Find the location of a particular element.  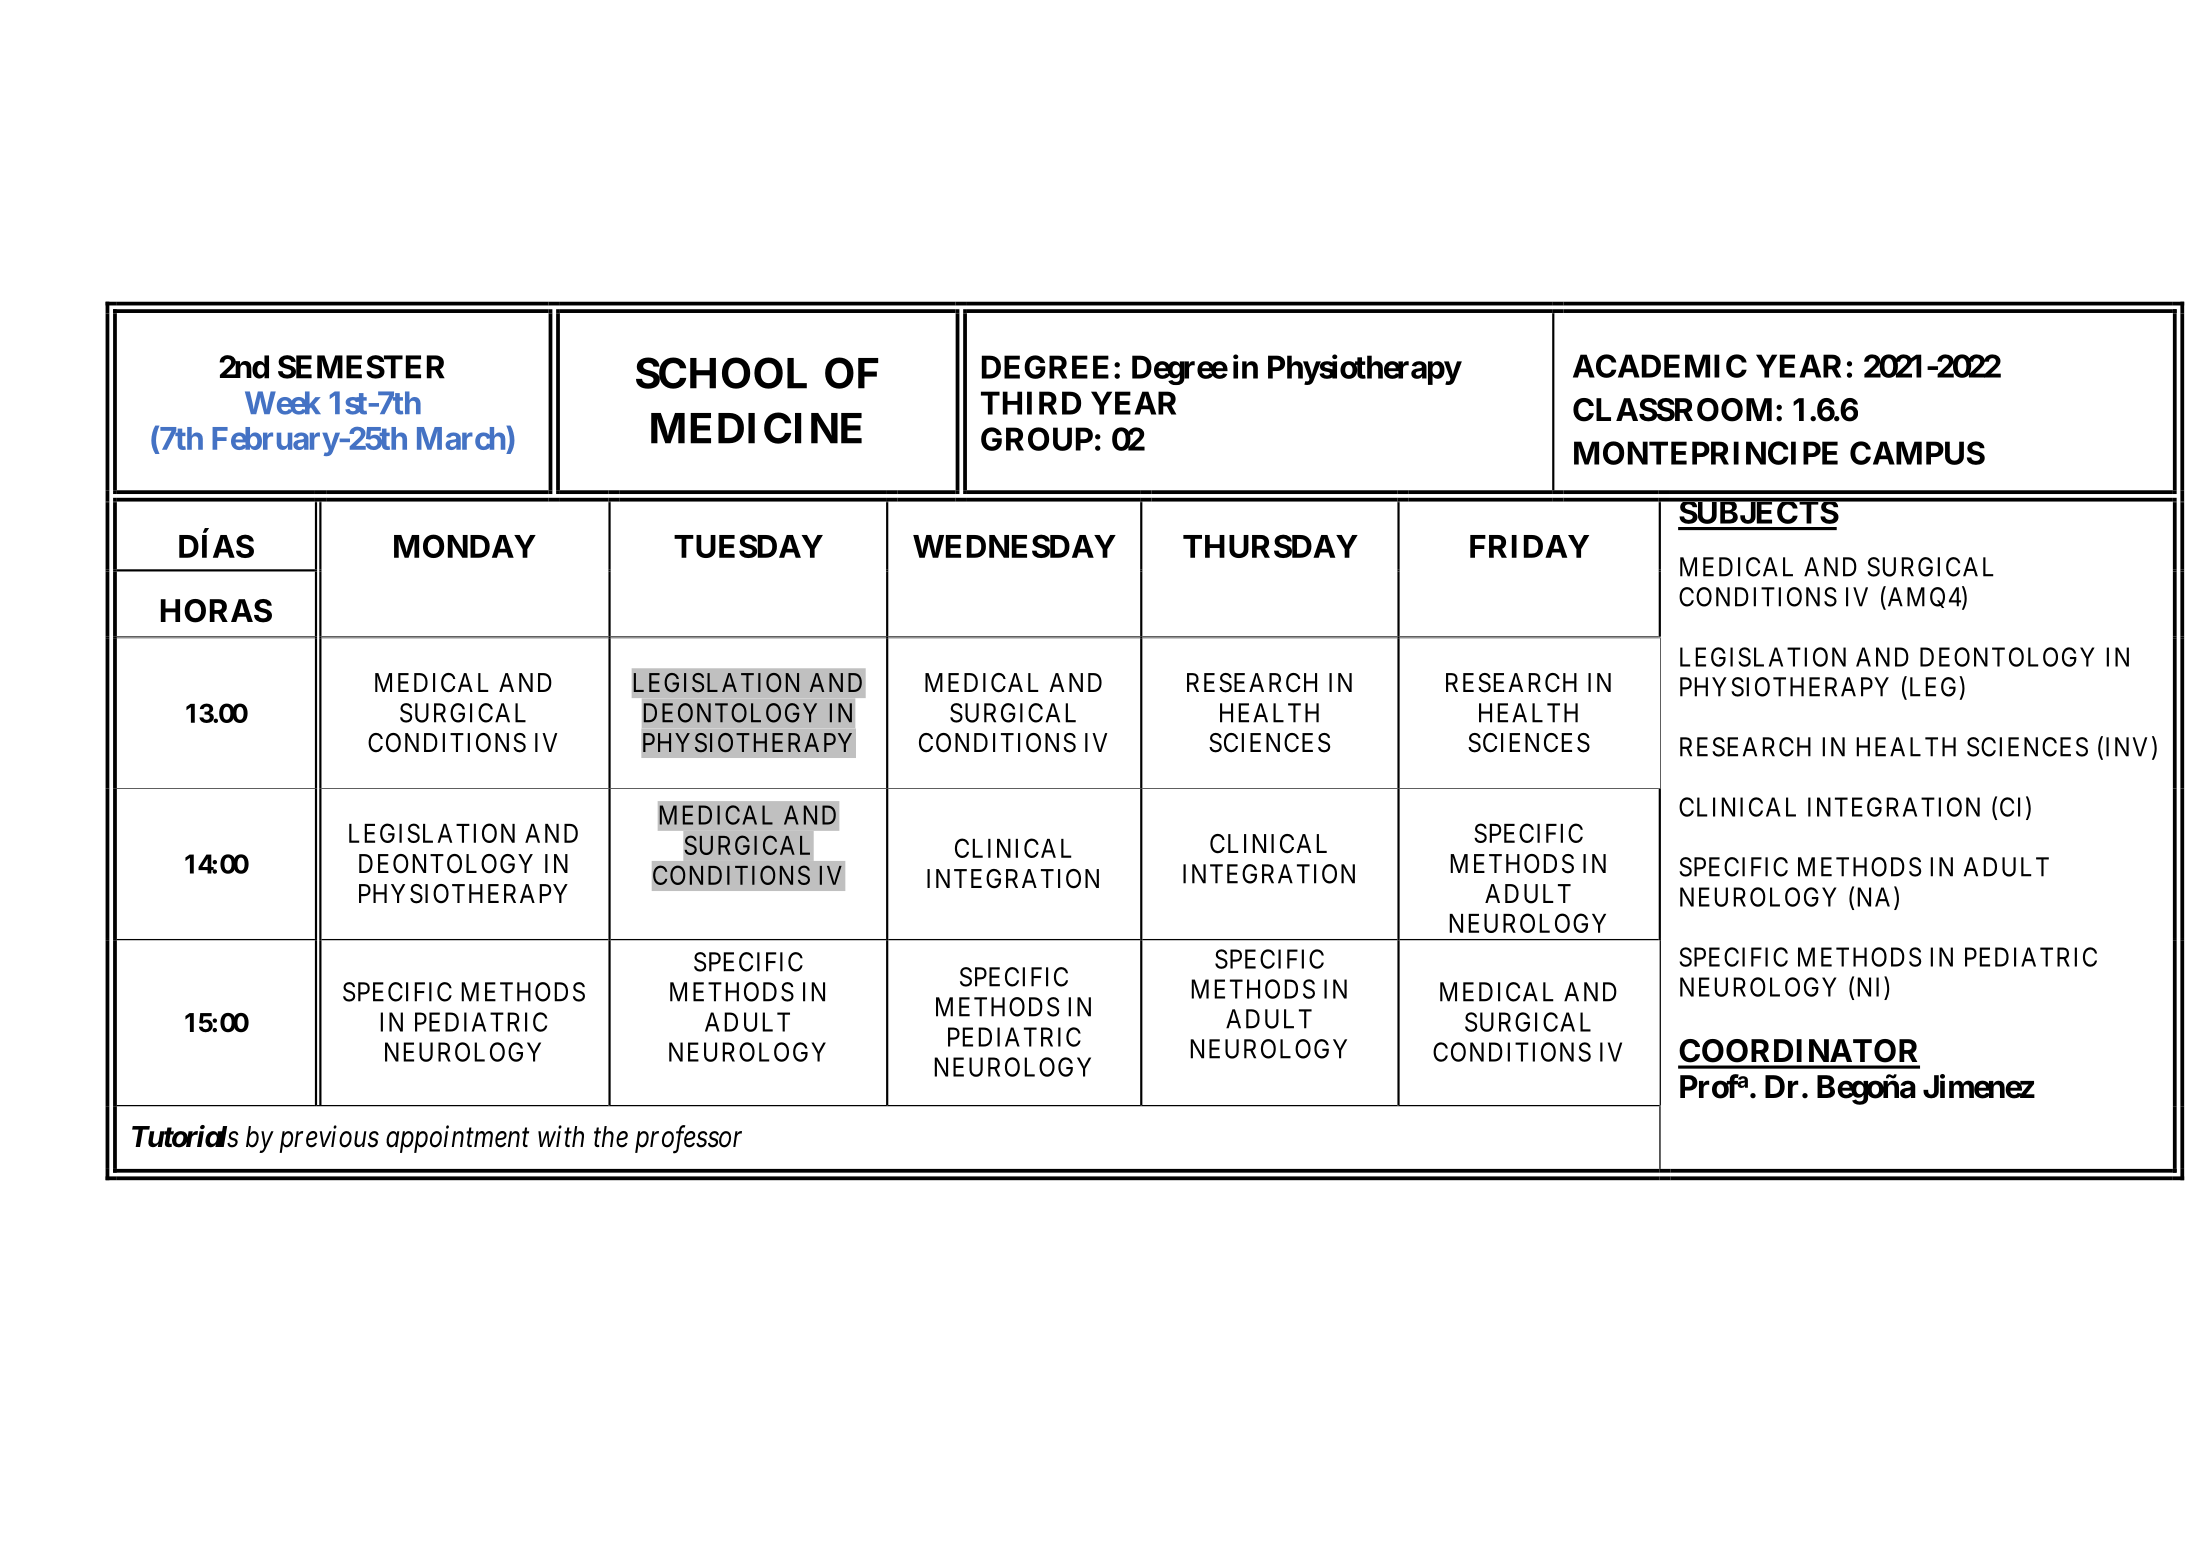

THIRD is located at coordinates (1031, 403).
